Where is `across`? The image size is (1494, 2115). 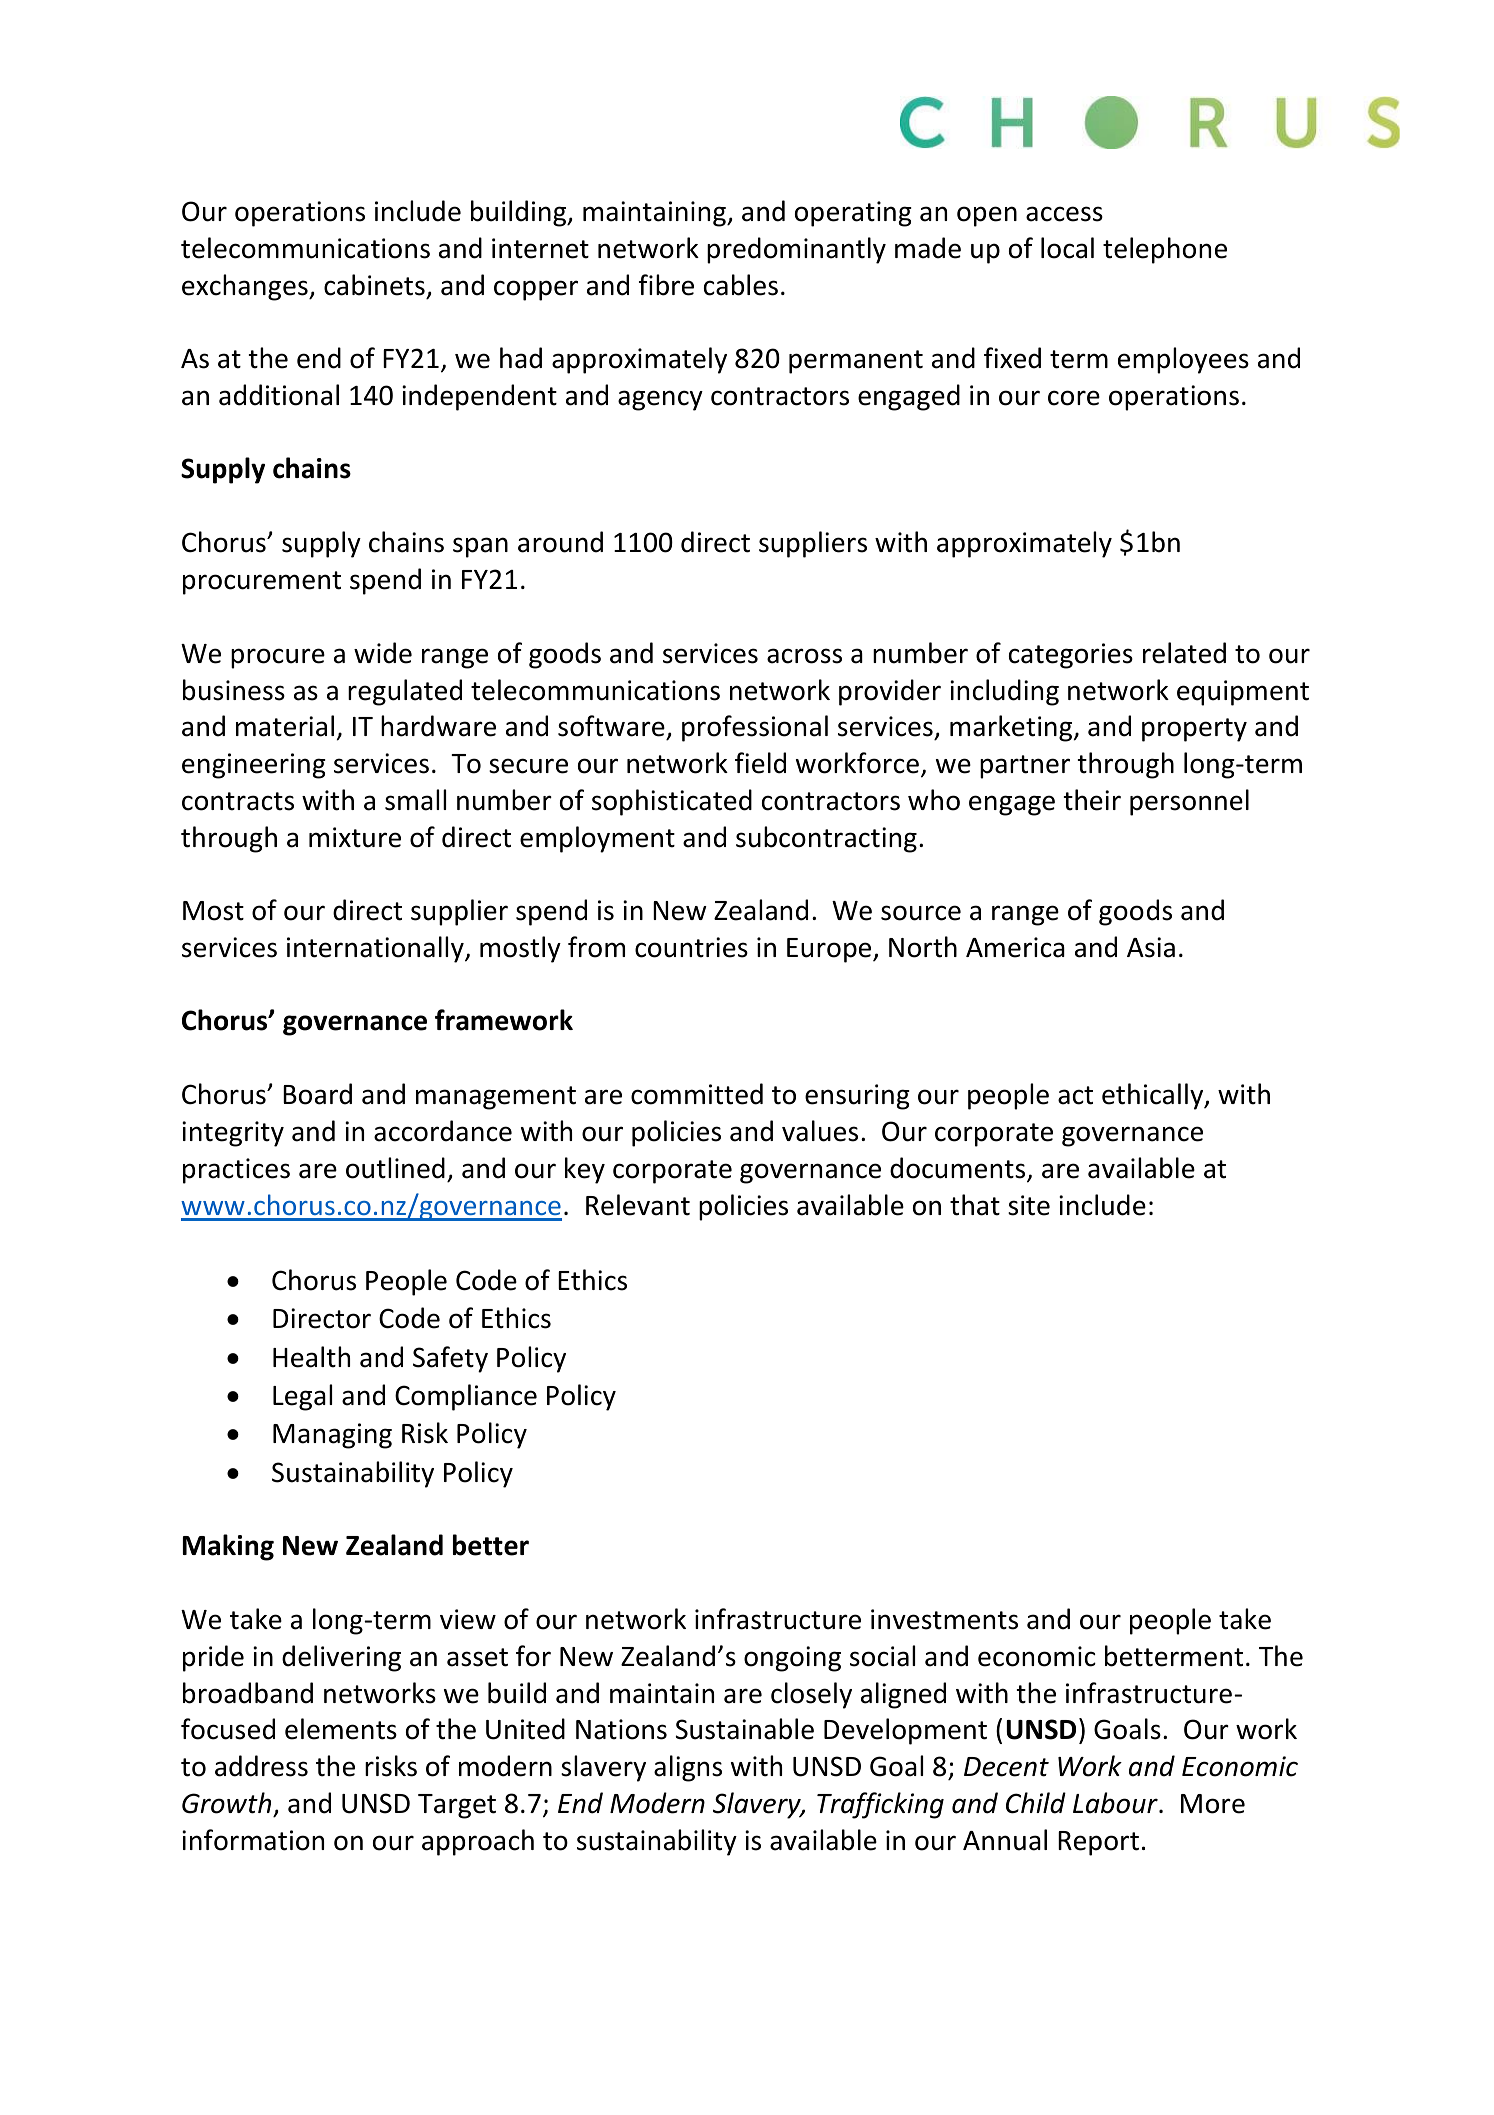 across is located at coordinates (804, 656).
